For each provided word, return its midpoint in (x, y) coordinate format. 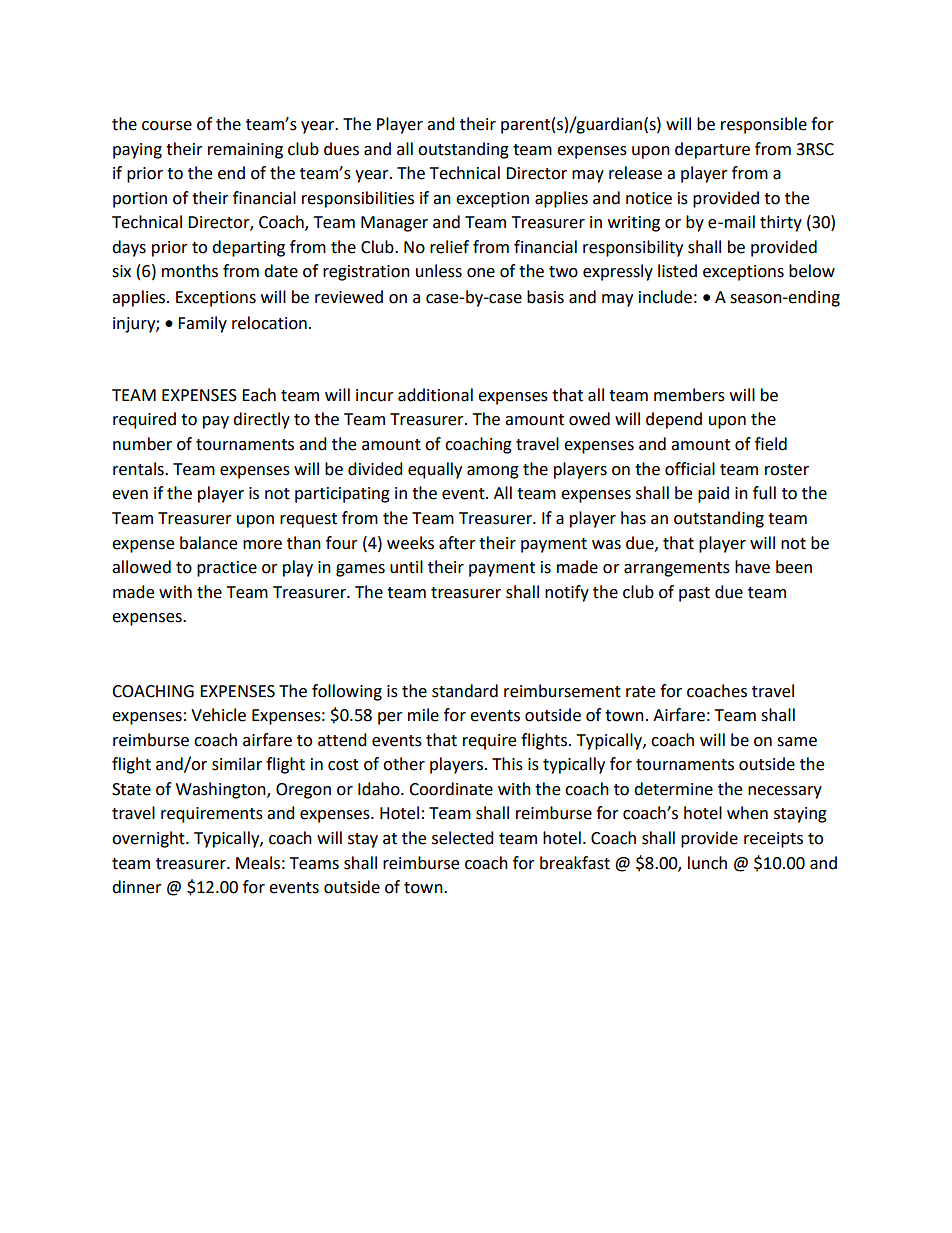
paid (713, 494)
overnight (149, 839)
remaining (245, 151)
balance (208, 543)
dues (341, 149)
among (493, 472)
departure (712, 150)
